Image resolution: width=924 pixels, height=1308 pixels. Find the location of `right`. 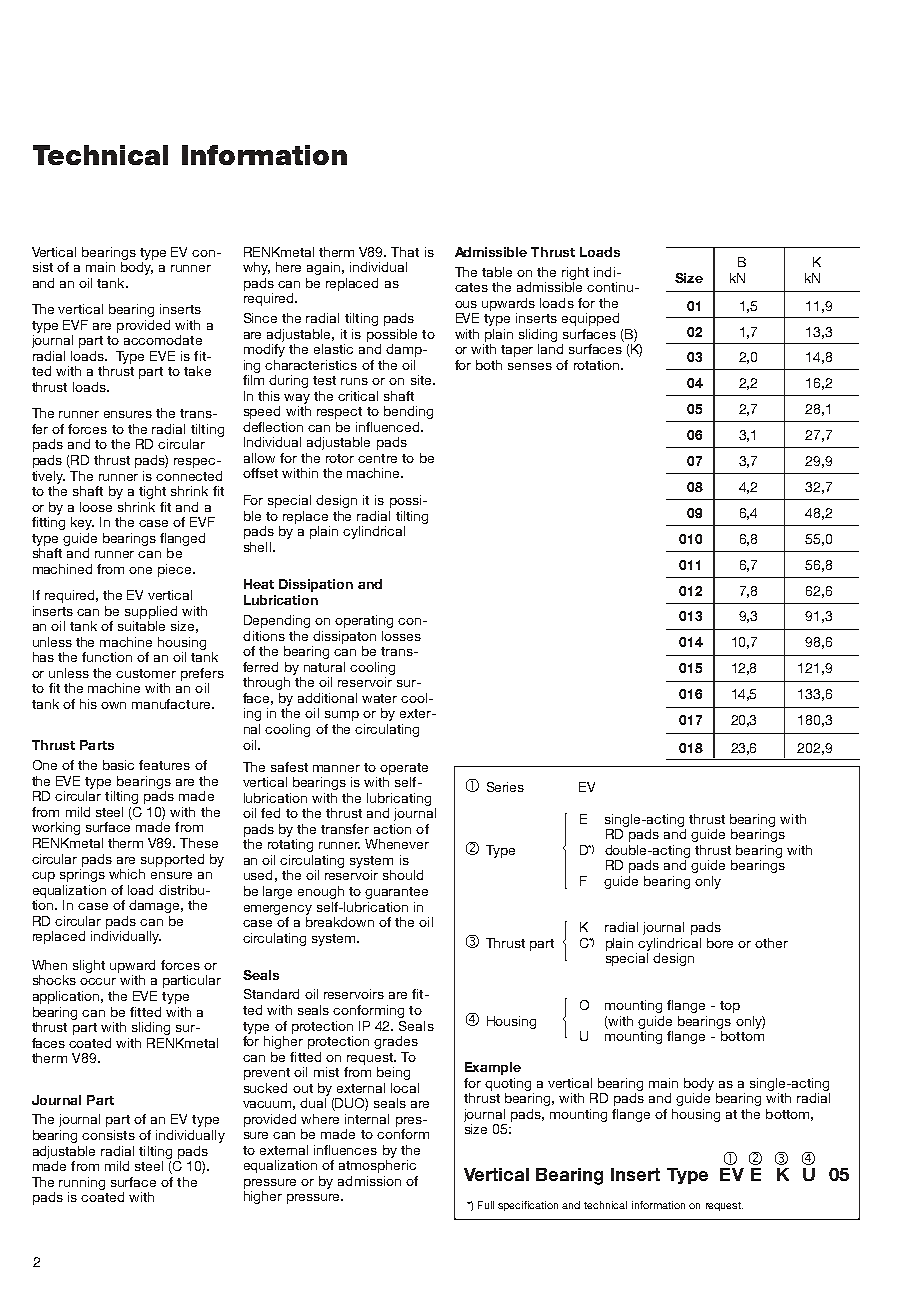

right is located at coordinates (575, 273).
